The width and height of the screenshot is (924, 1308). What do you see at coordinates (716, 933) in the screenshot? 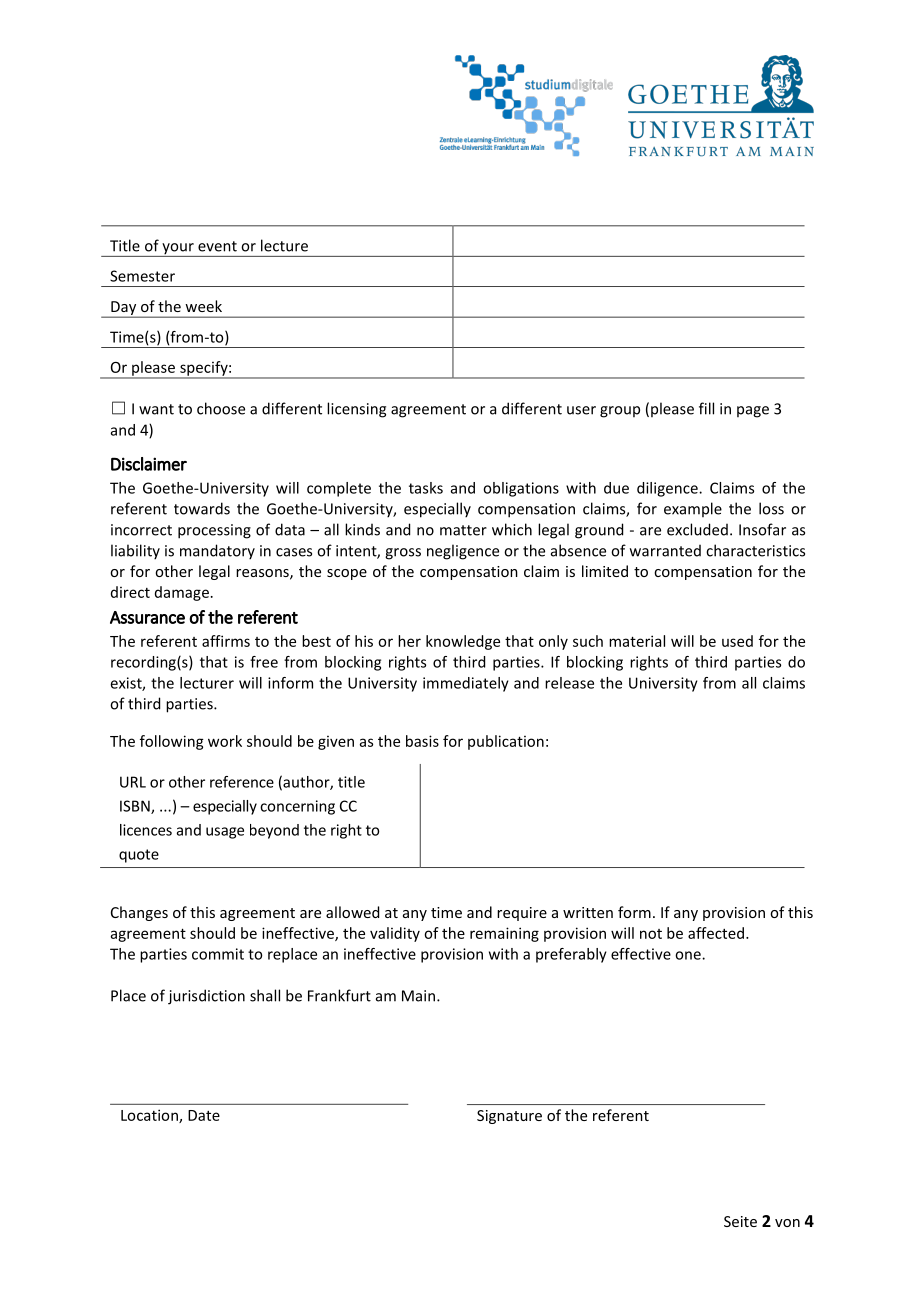
I see `affected` at bounding box center [716, 933].
